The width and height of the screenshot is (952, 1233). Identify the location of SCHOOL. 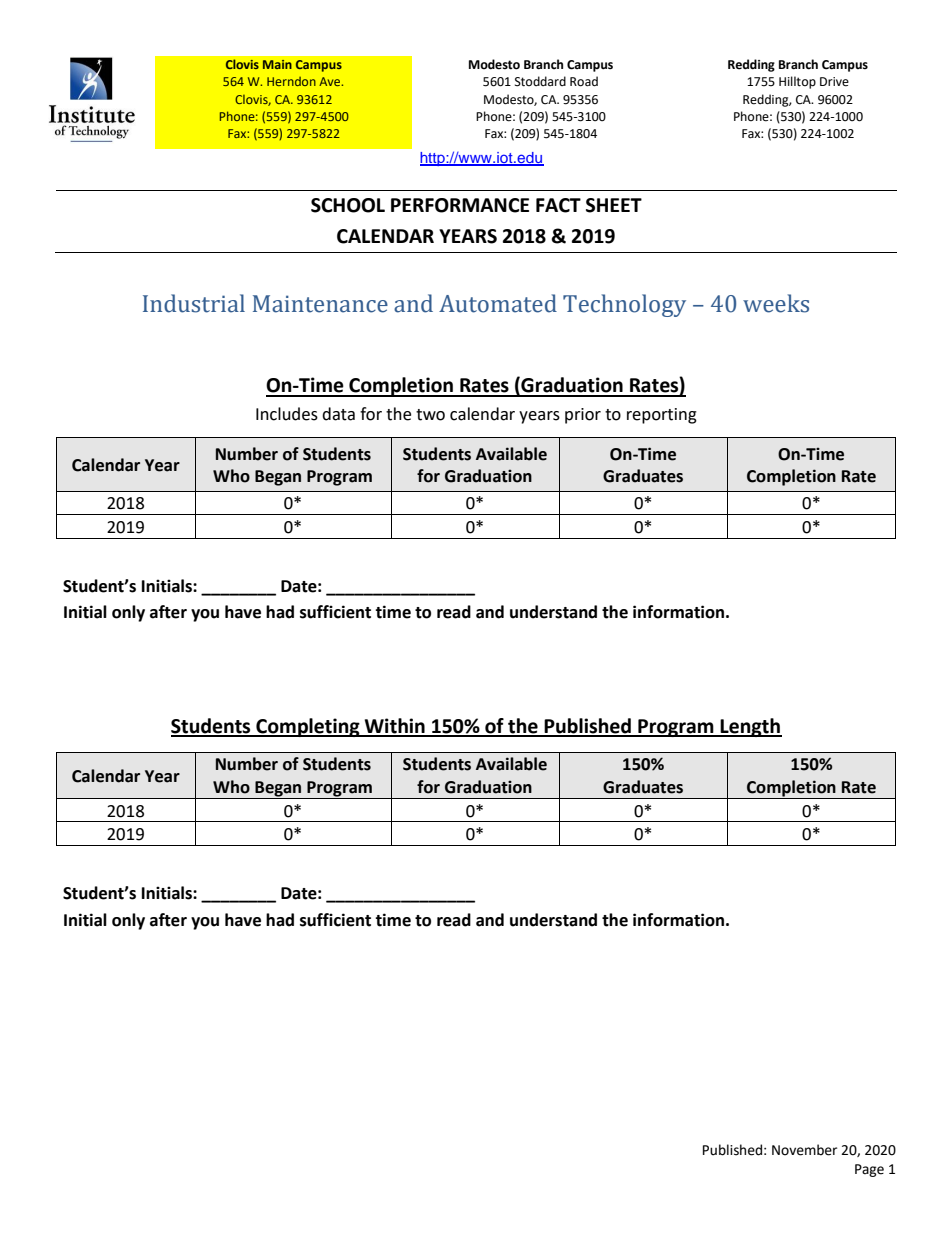
(348, 205).
